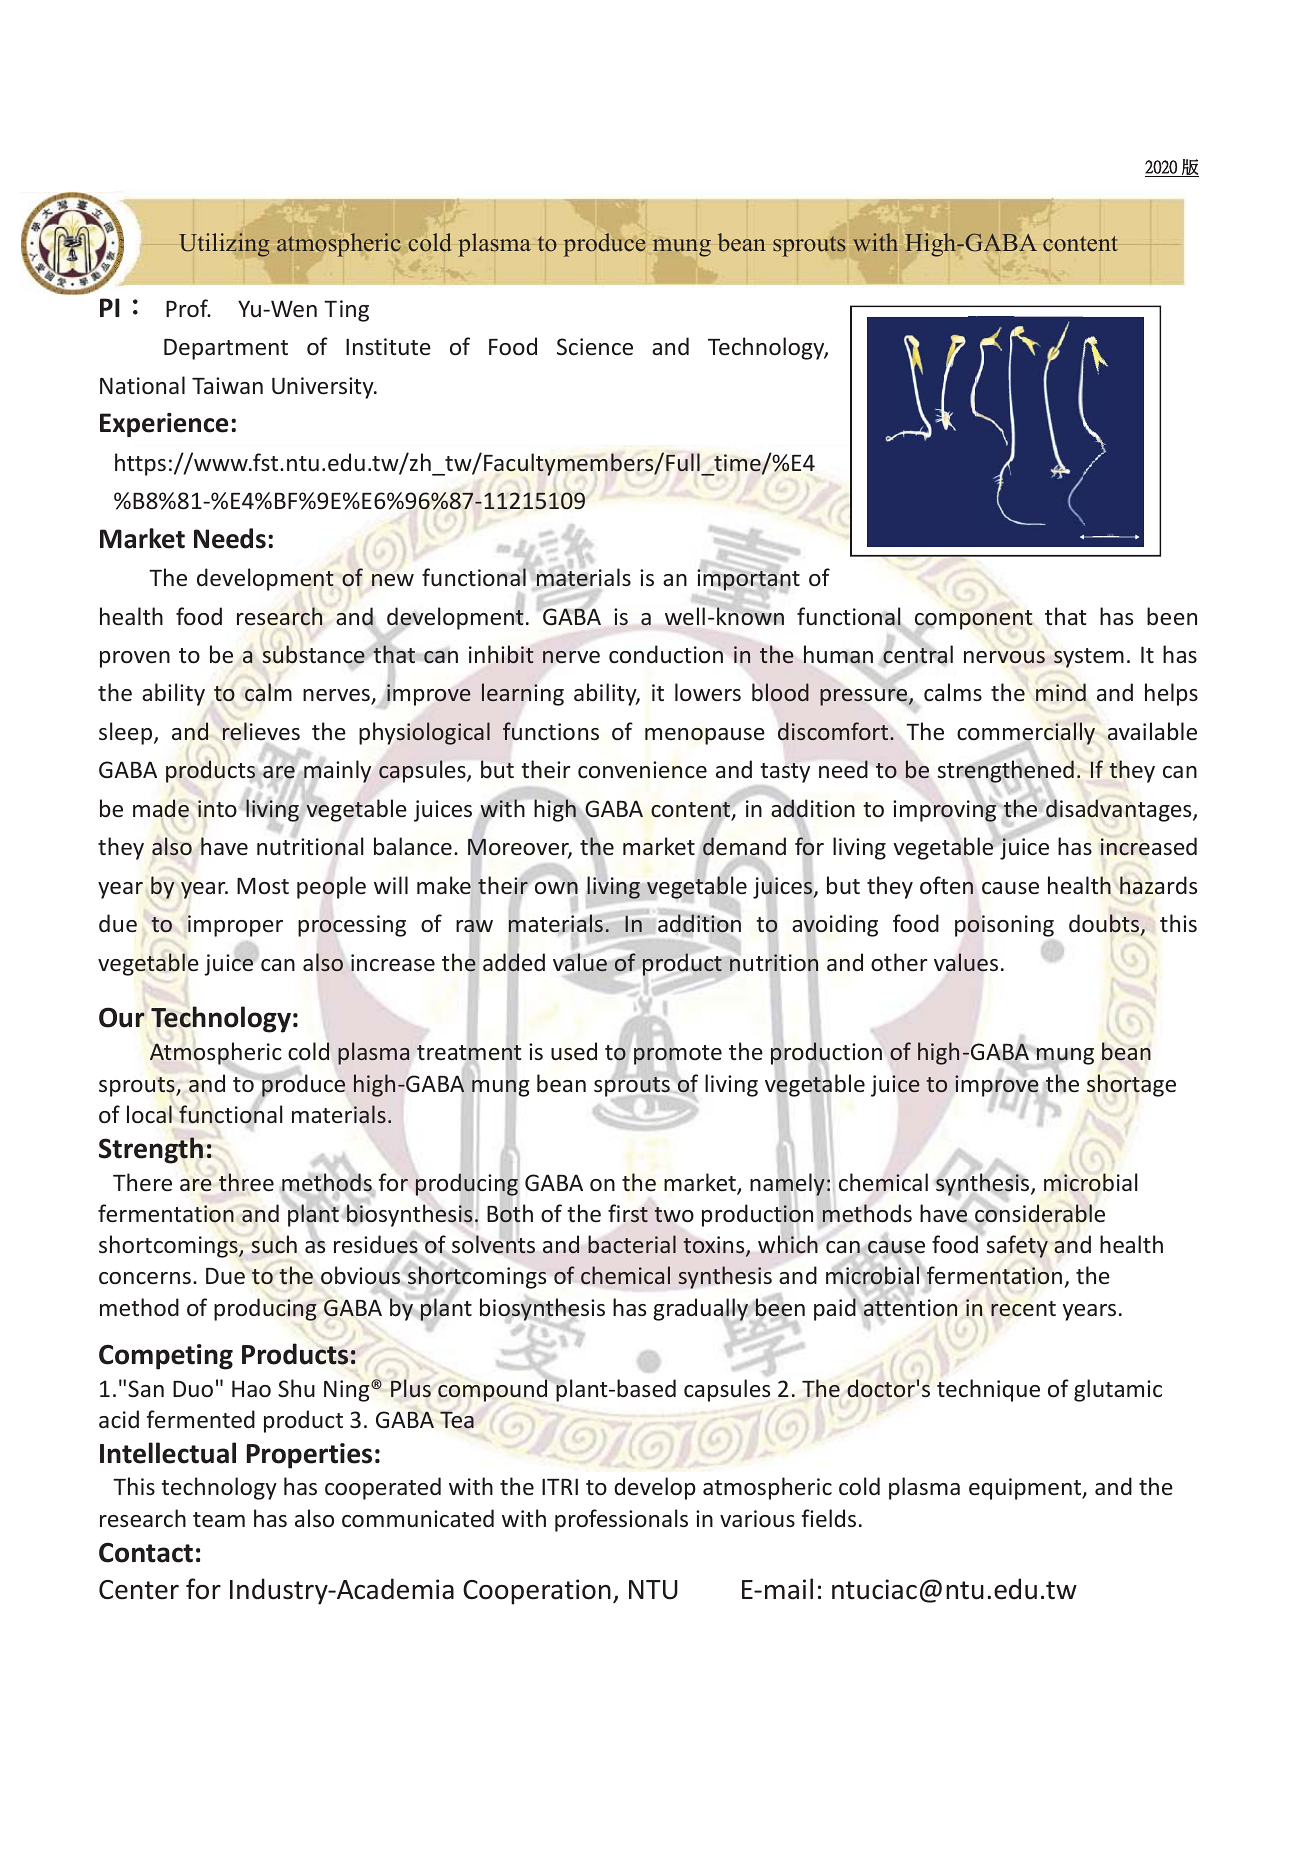  I want to click on component, so click(974, 620).
